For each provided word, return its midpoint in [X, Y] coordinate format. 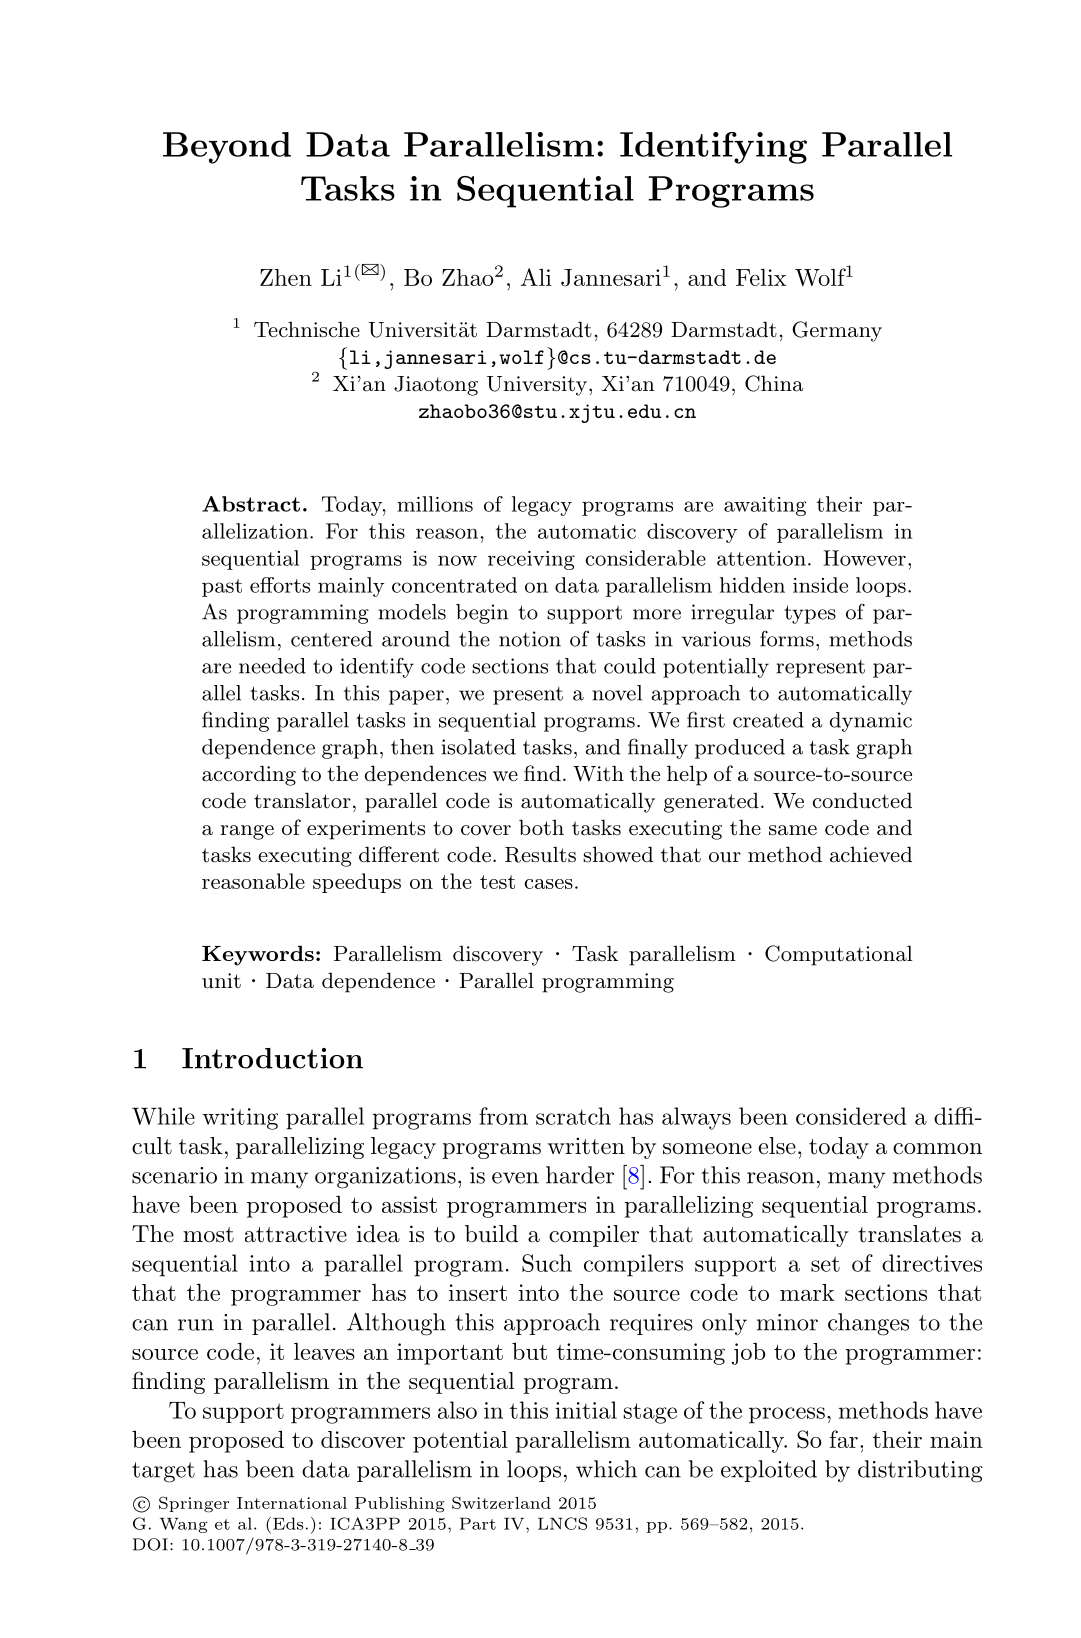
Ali [536, 277]
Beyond [227, 148]
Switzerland [501, 1502]
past [222, 588]
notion [530, 639]
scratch [573, 1116]
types [810, 614]
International [292, 1503]
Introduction [272, 1058]
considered [851, 1116]
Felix [761, 277]
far [844, 1439]
